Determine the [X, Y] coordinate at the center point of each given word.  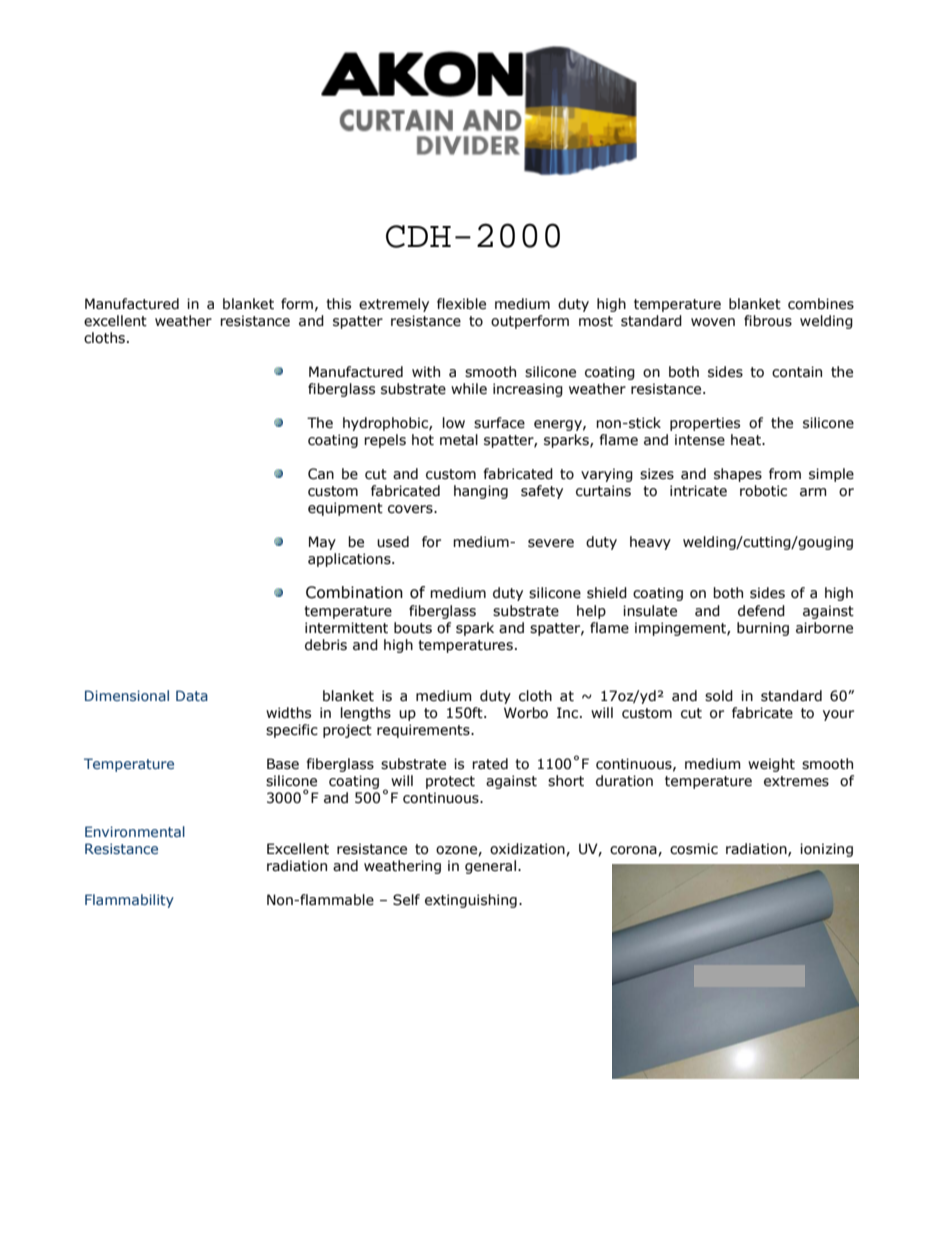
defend [761, 611]
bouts [413, 628]
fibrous [768, 321]
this [338, 304]
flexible [461, 304]
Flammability [129, 901]
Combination [354, 592]
